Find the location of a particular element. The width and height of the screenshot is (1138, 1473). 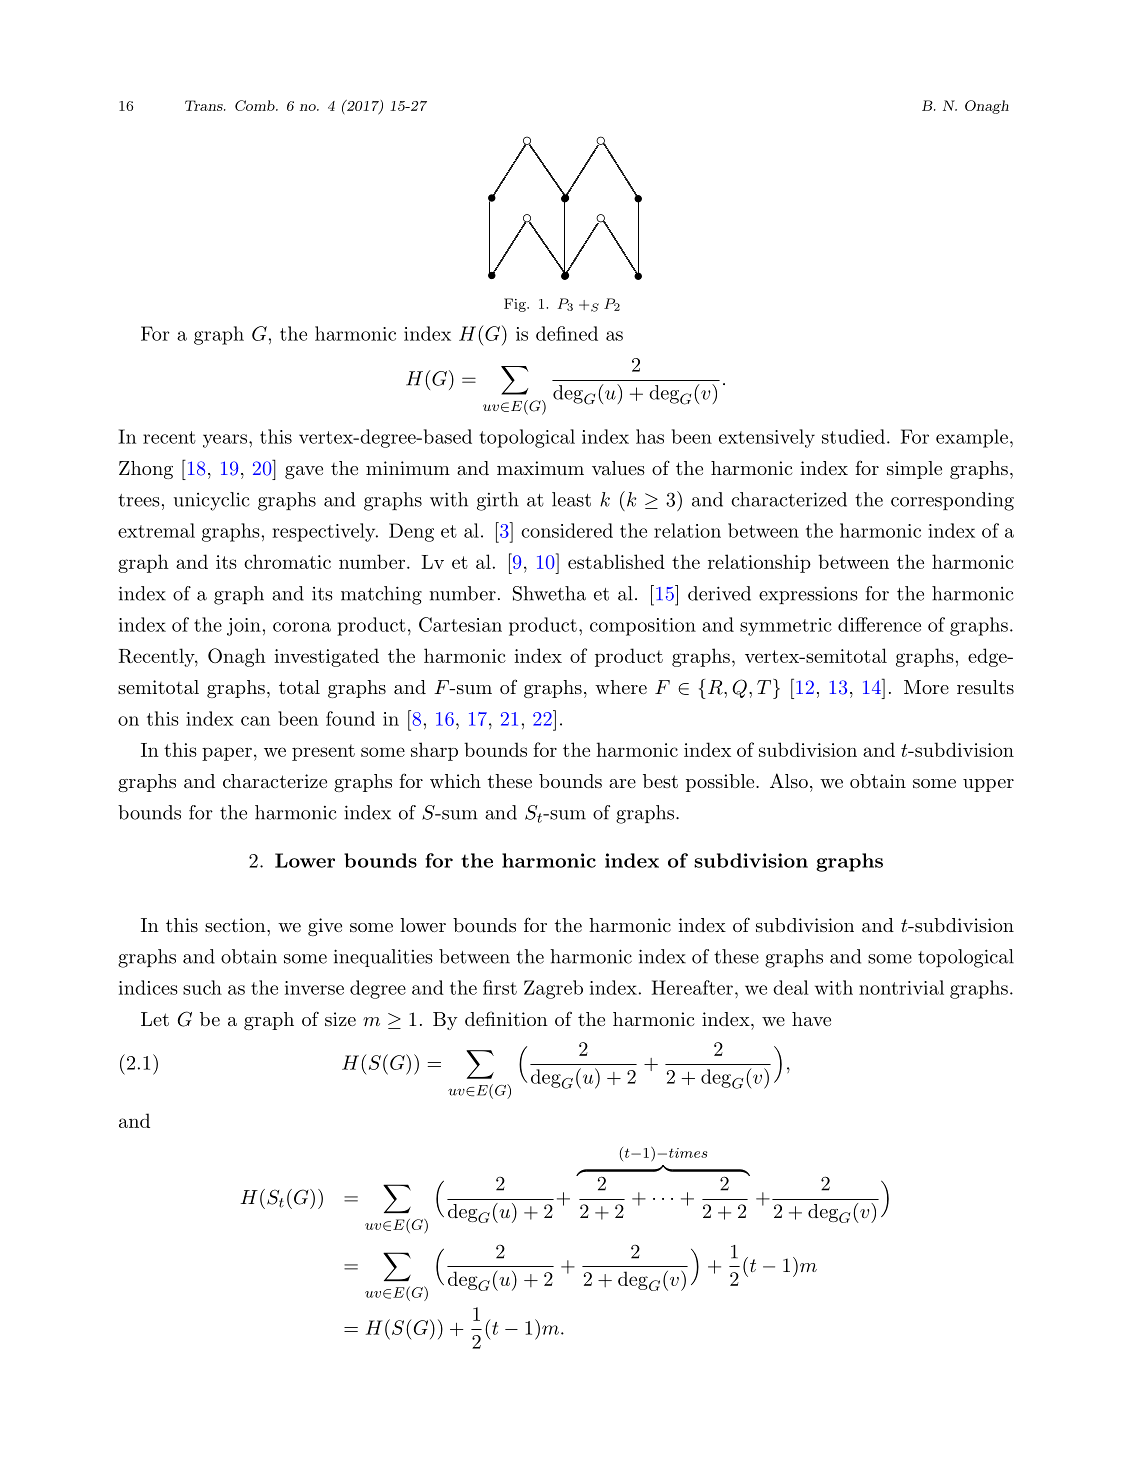

Fig is located at coordinates (516, 305).
